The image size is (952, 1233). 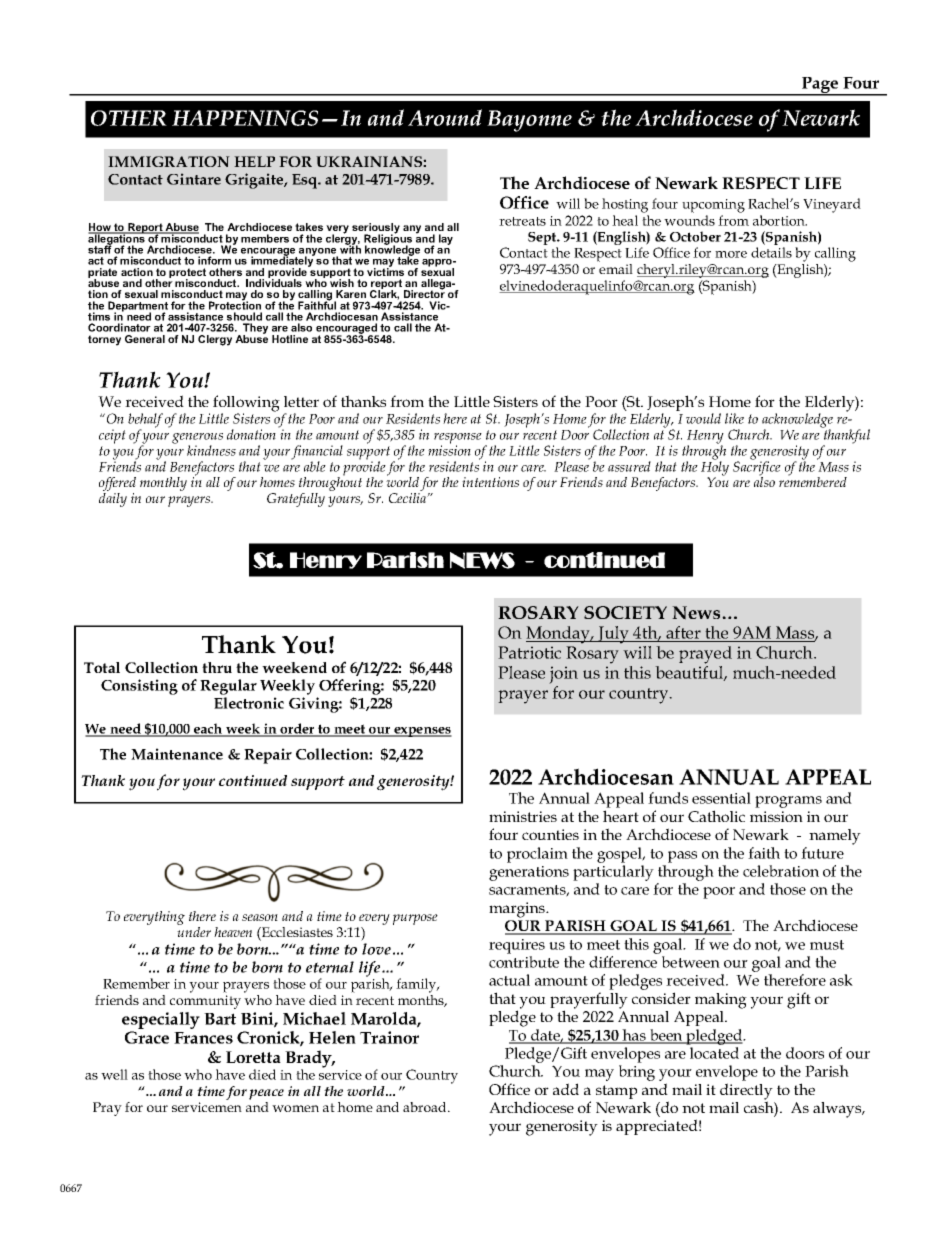 What do you see at coordinates (734, 418) in the screenshot?
I see `like` at bounding box center [734, 418].
